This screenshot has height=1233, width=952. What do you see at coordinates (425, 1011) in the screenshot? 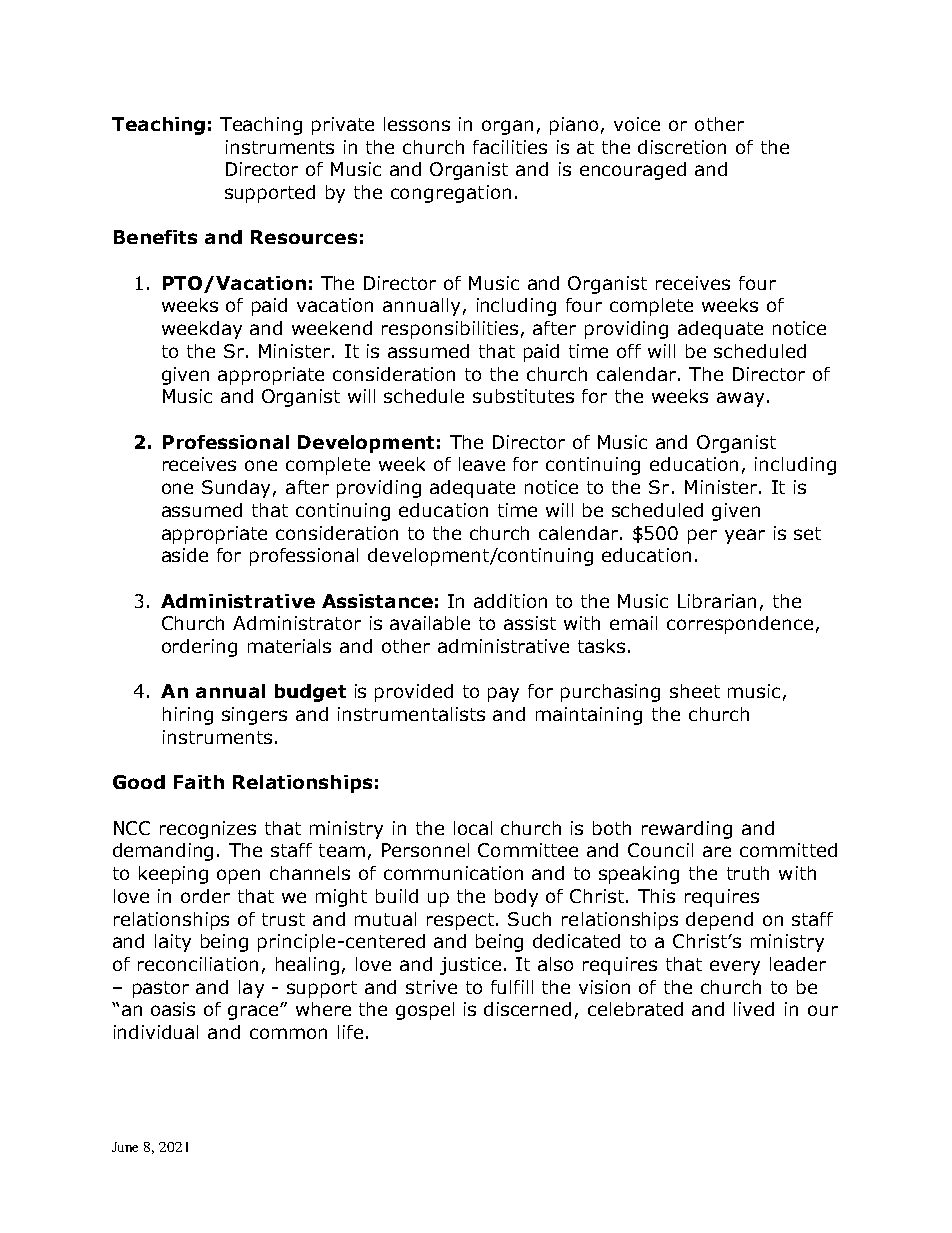
I see `gospel` at bounding box center [425, 1011].
